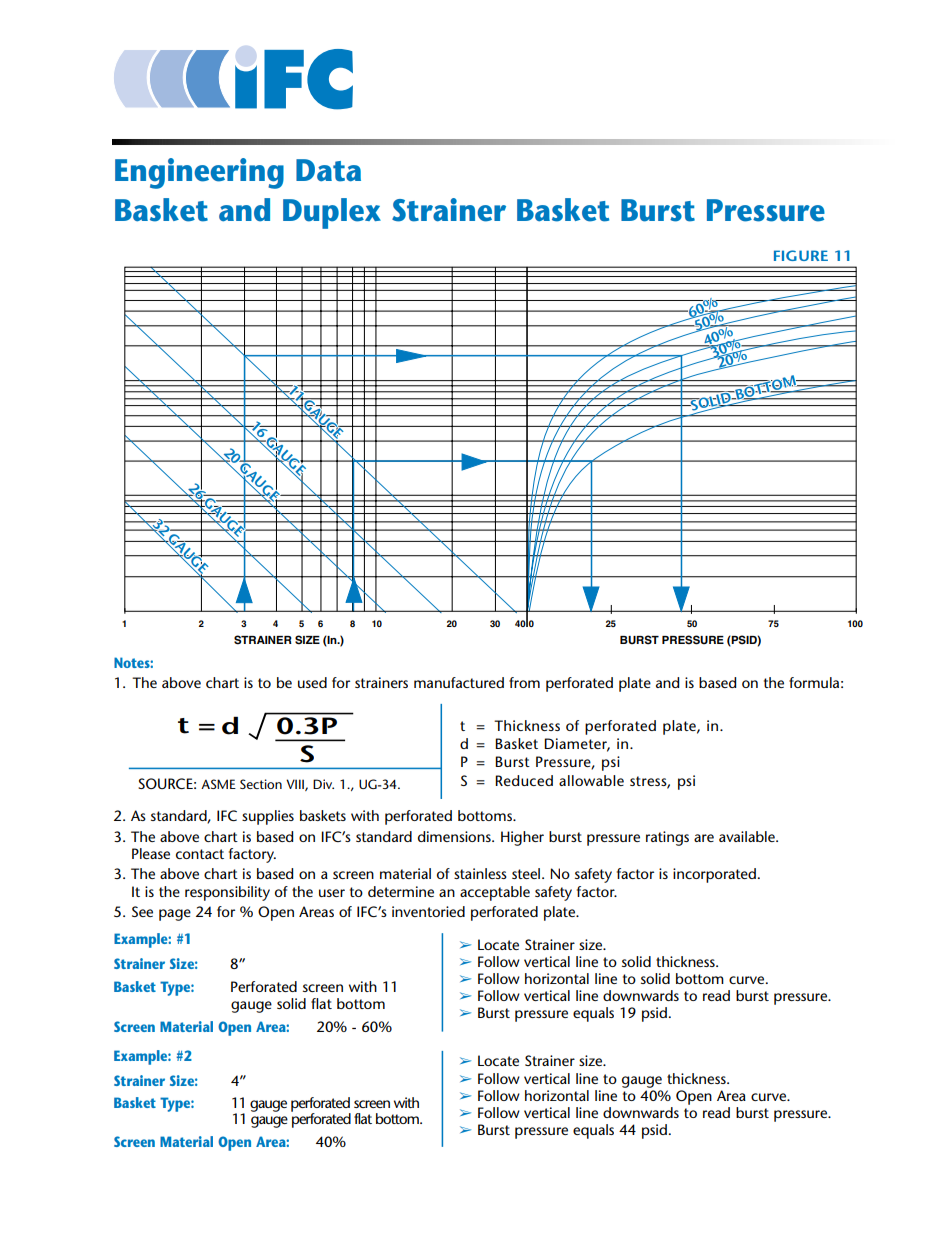  What do you see at coordinates (227, 893) in the image?
I see `responsibility` at bounding box center [227, 893].
